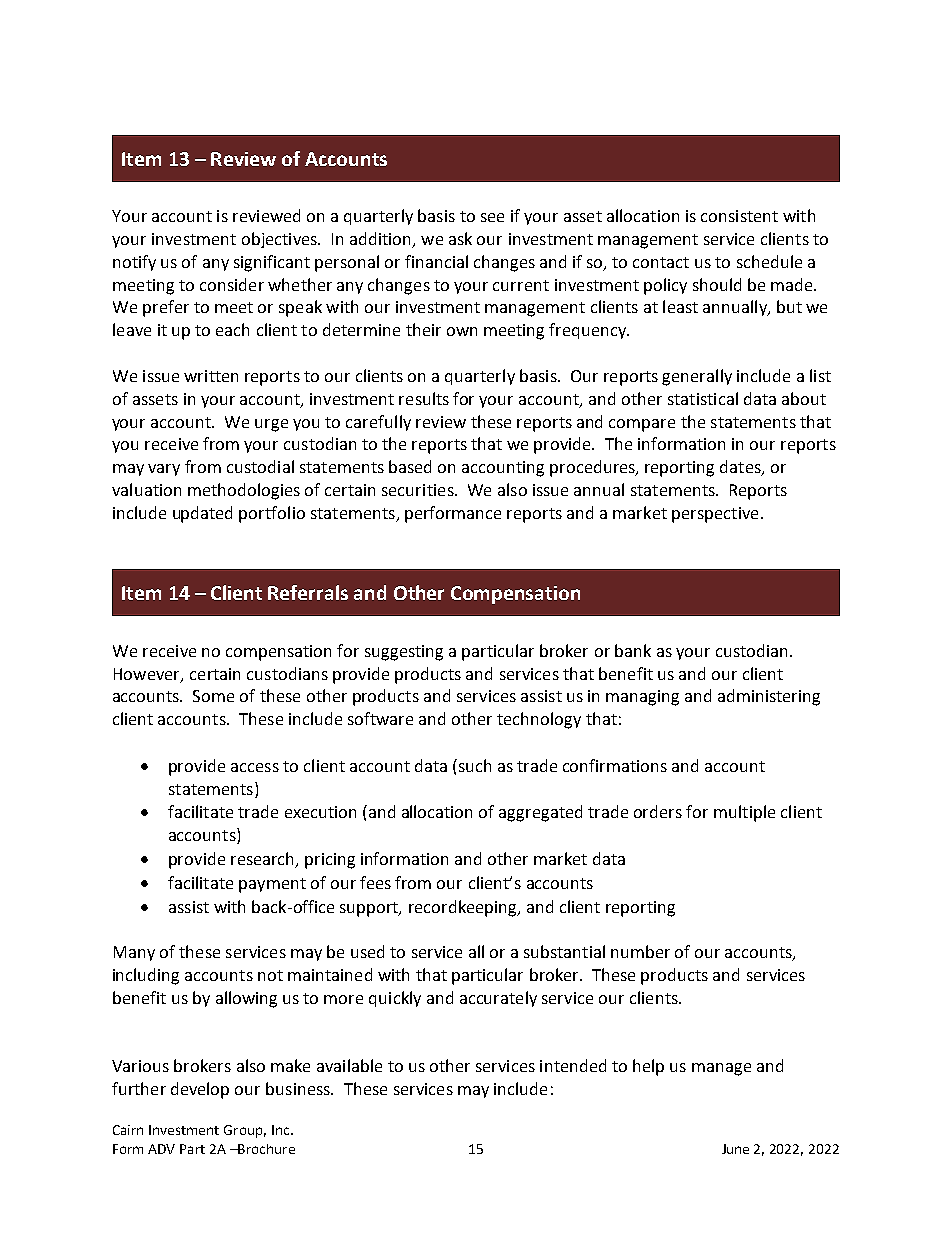  I want to click on develop, so click(200, 1090).
